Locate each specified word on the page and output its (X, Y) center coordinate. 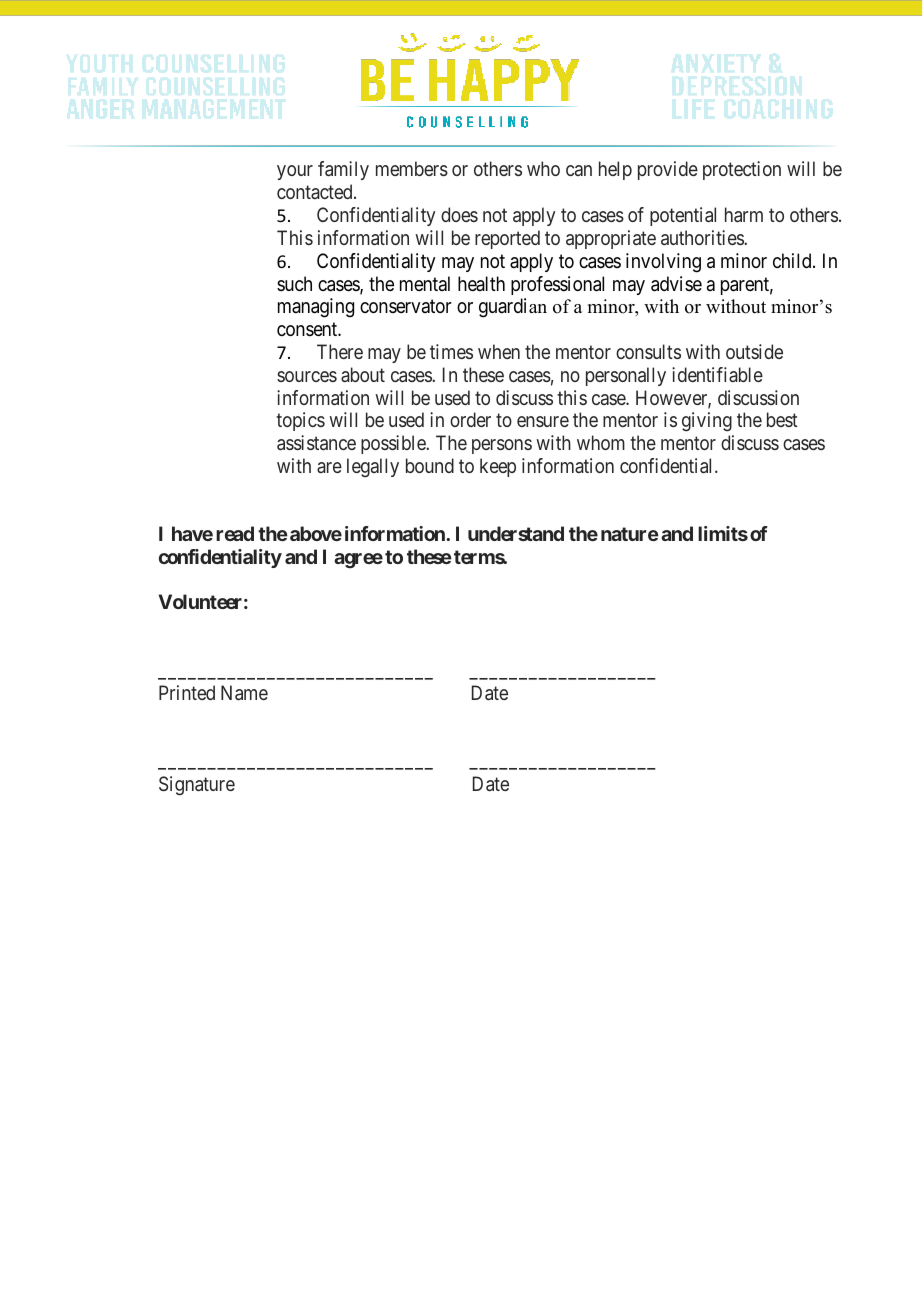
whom (601, 442)
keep (498, 467)
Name (244, 692)
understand (516, 533)
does (459, 214)
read (235, 533)
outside (754, 351)
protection (742, 170)
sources (307, 376)
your (295, 172)
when (499, 351)
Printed (187, 692)
